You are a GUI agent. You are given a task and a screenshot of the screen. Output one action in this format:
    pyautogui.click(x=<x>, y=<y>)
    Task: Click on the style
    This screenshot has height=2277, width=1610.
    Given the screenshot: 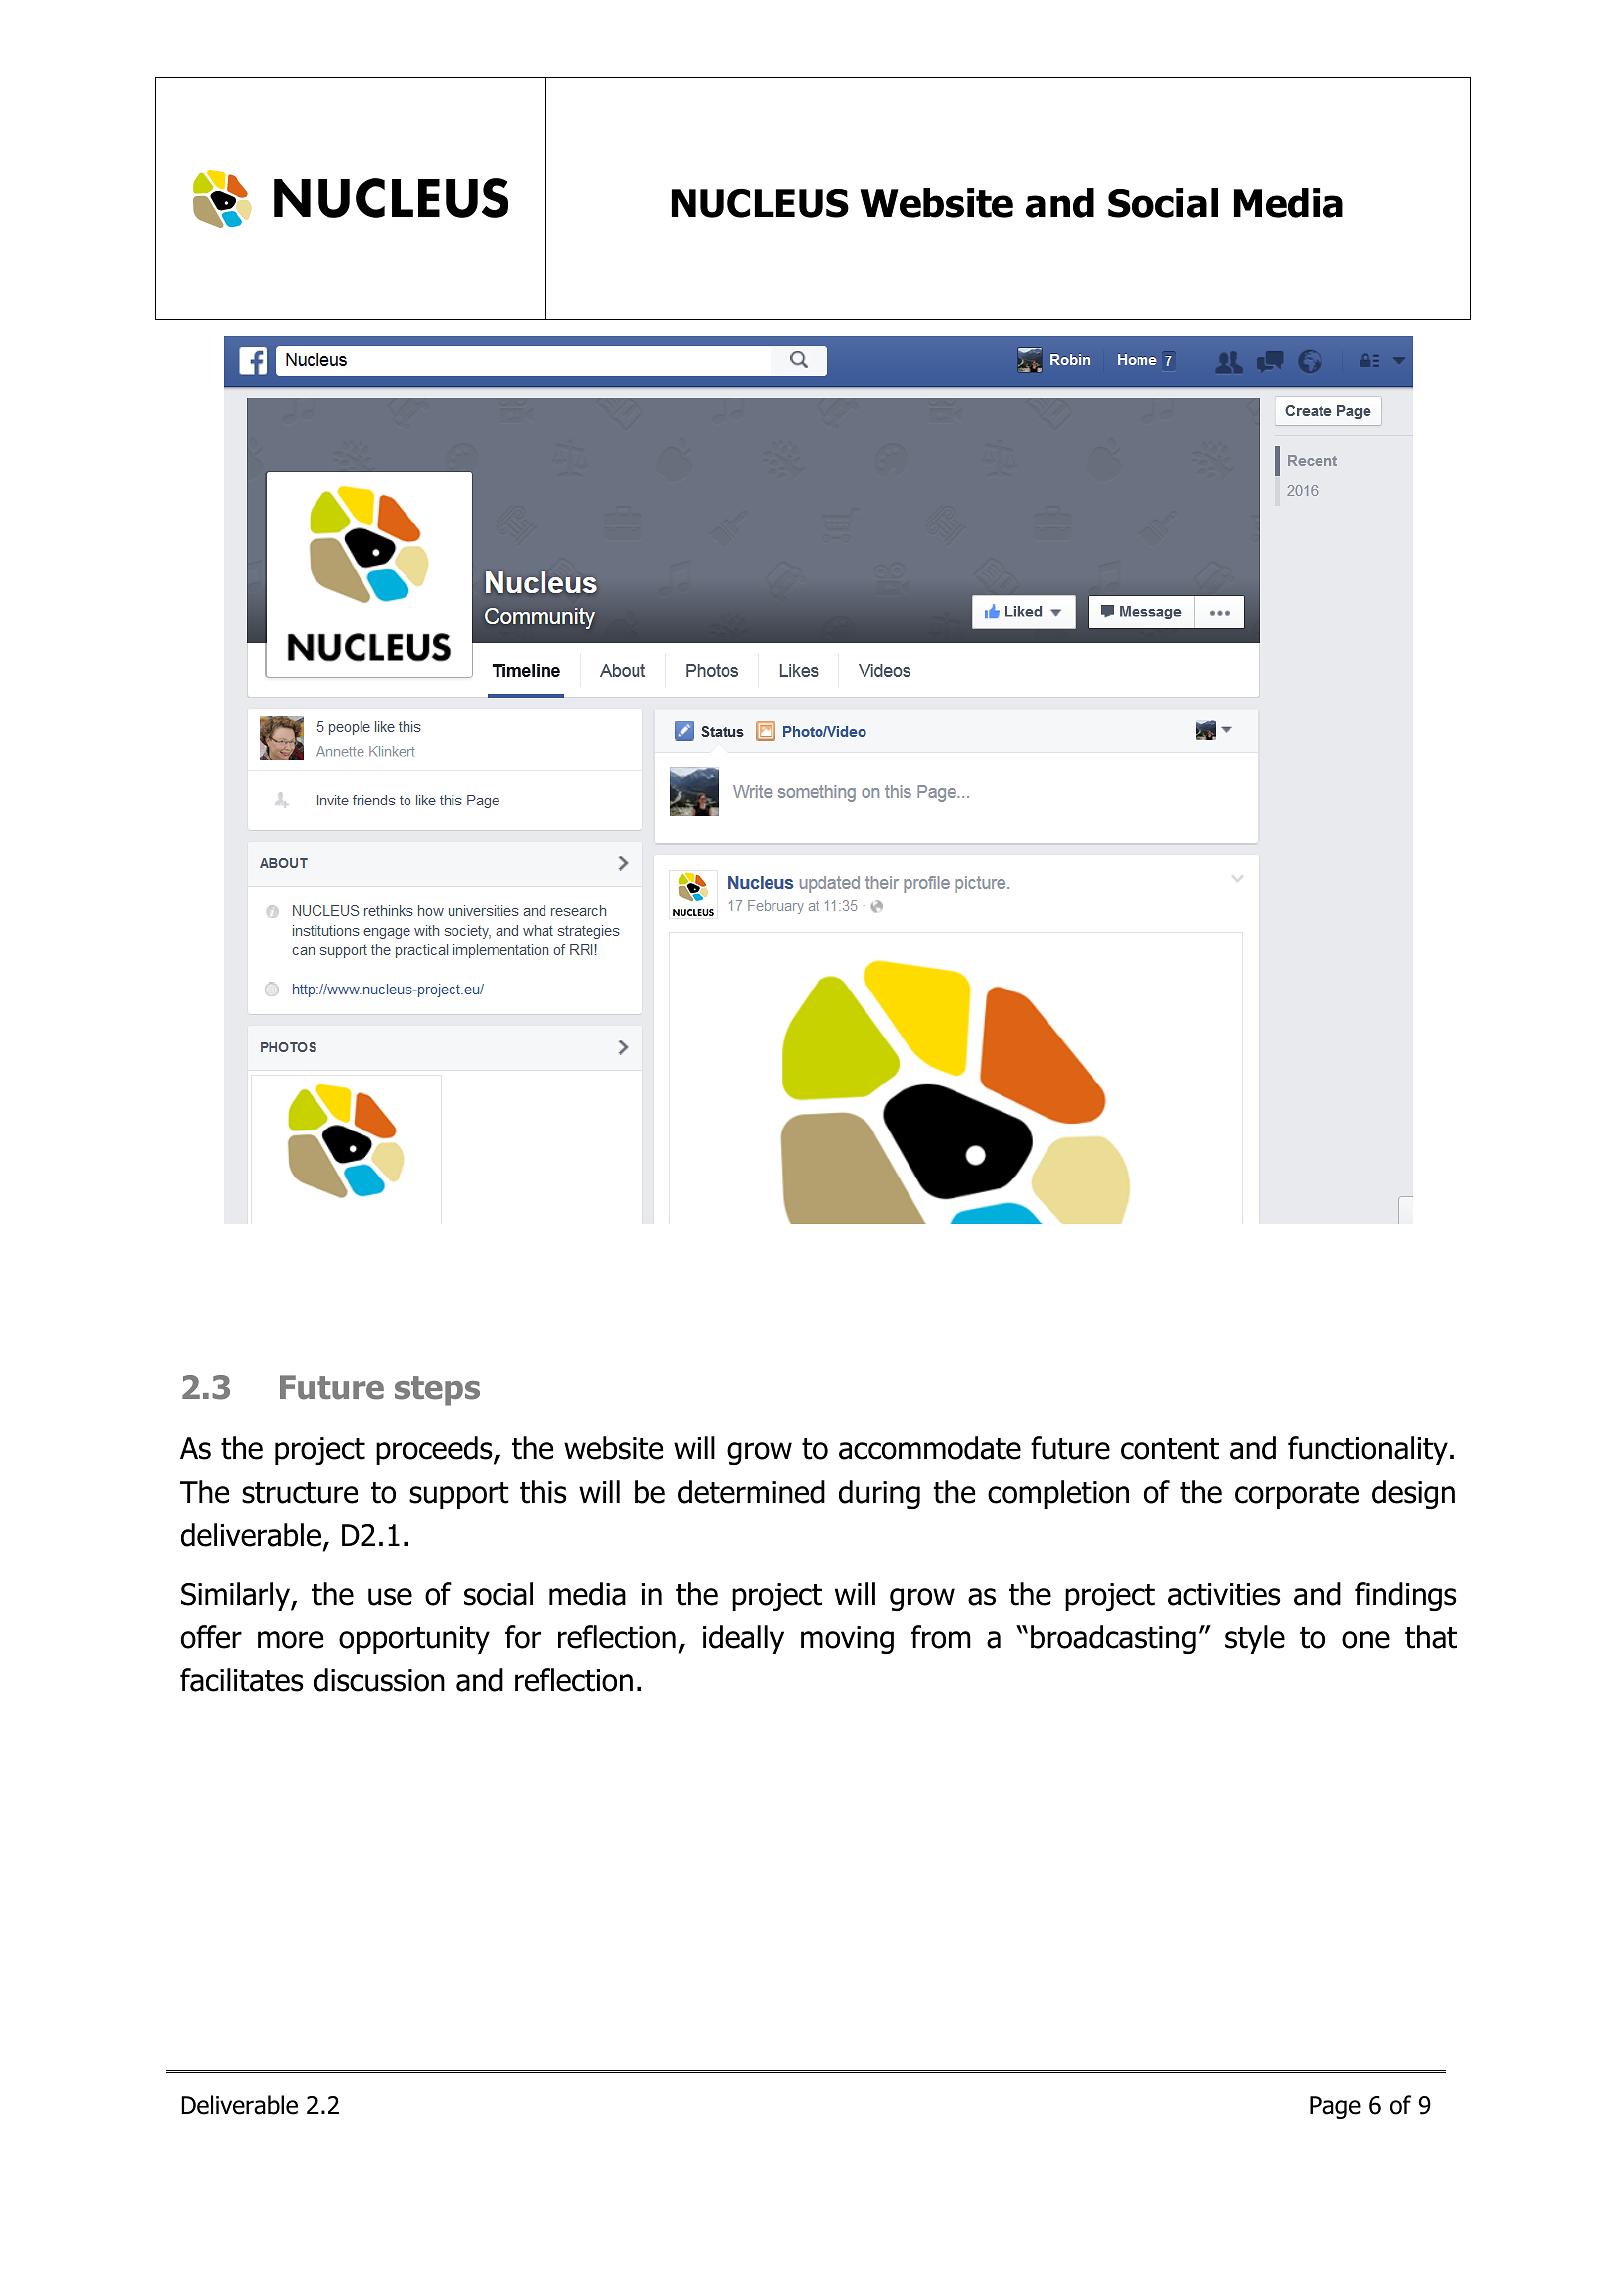 What is the action you would take?
    pyautogui.click(x=1255, y=1639)
